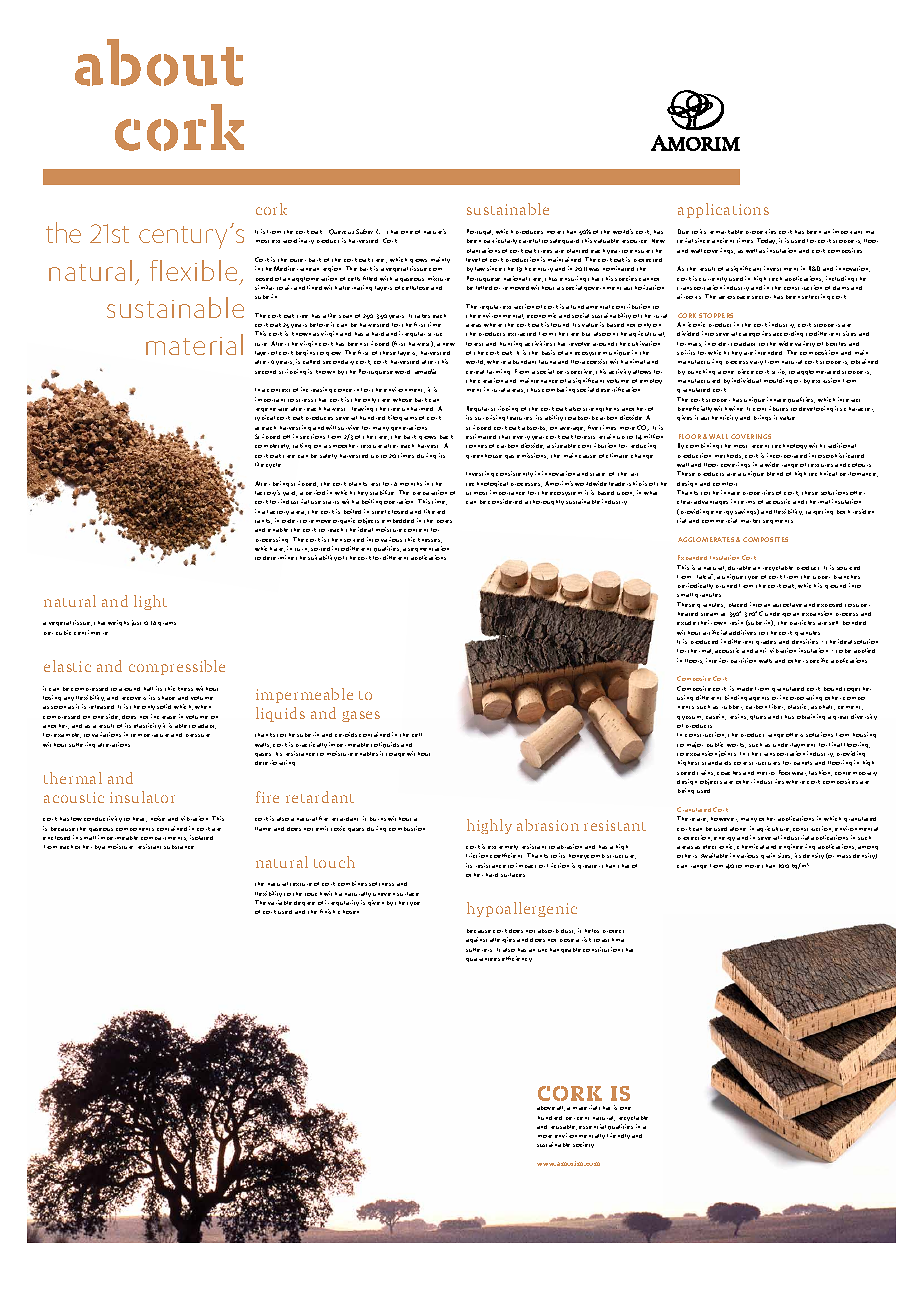  What do you see at coordinates (150, 602) in the screenshot?
I see `light` at bounding box center [150, 602].
